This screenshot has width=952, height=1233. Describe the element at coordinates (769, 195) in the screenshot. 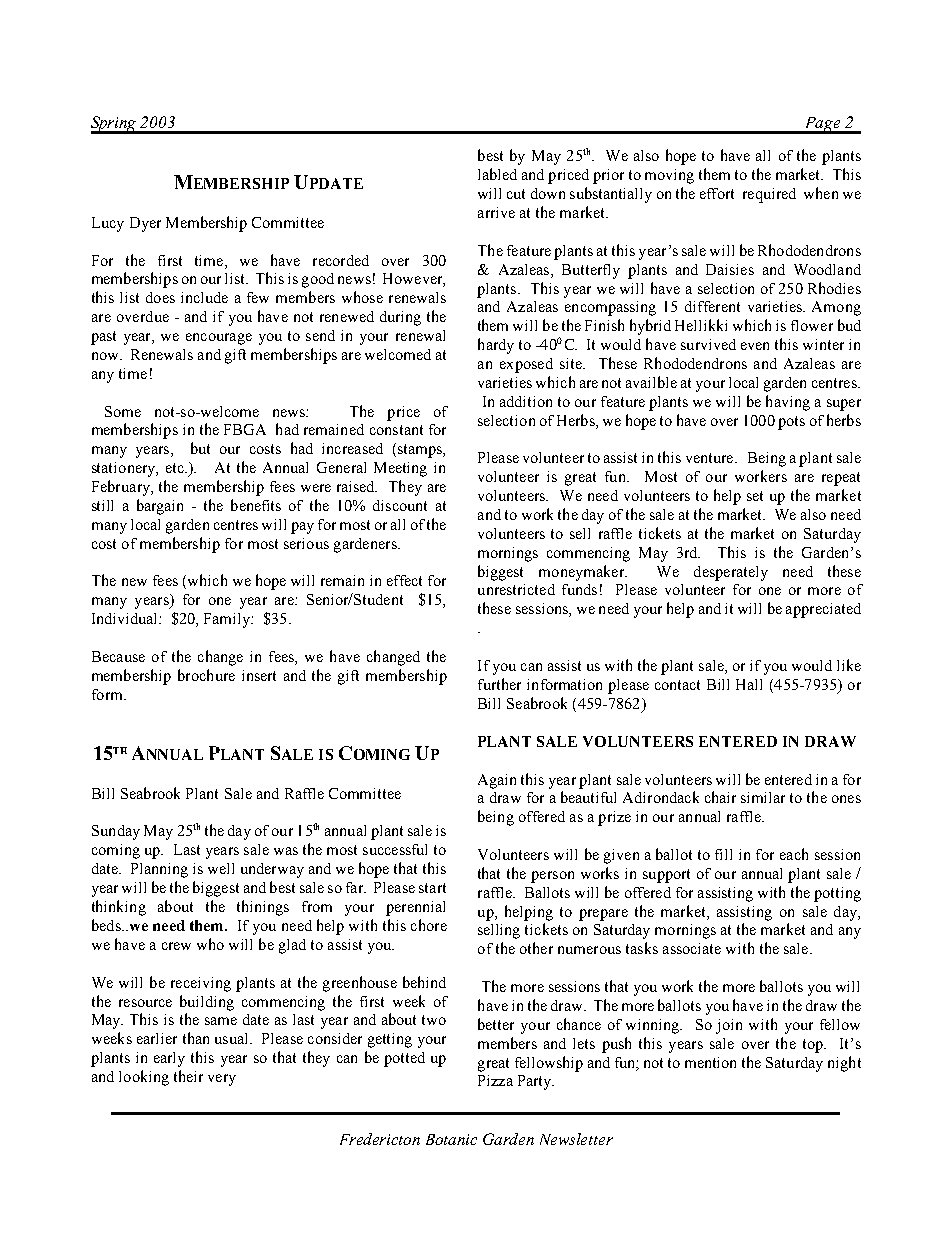

I see `required` at that location.
